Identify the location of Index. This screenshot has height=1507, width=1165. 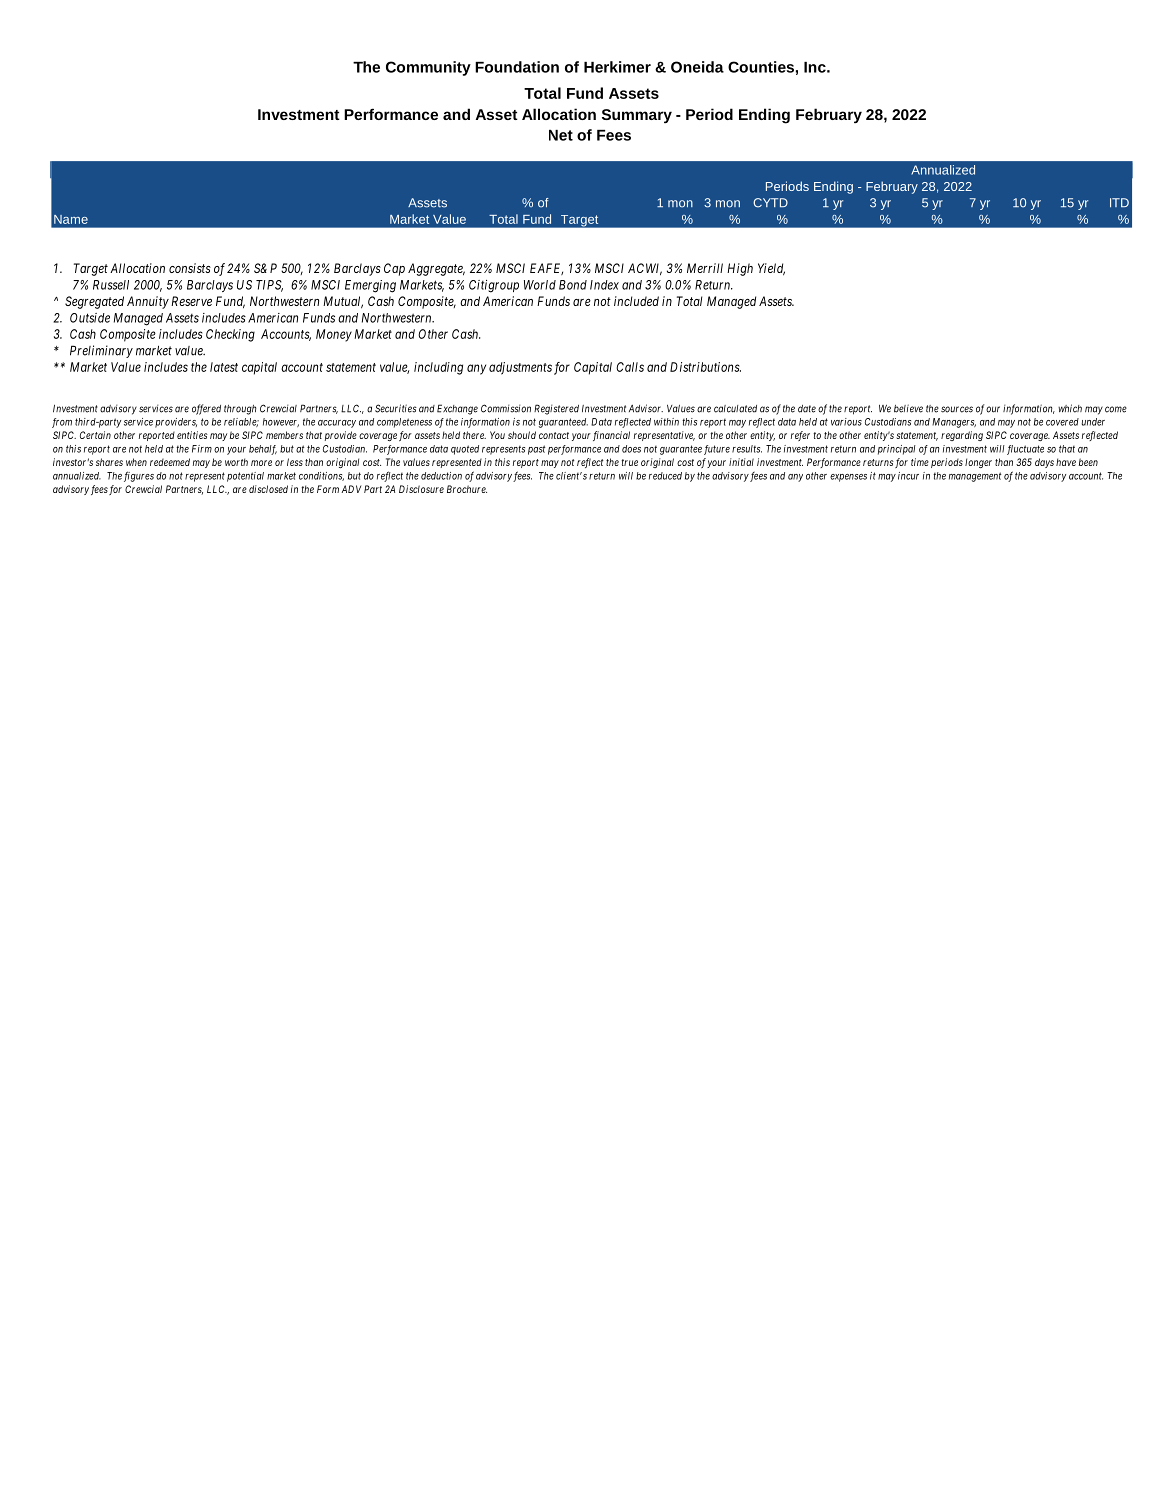
(604, 285).
